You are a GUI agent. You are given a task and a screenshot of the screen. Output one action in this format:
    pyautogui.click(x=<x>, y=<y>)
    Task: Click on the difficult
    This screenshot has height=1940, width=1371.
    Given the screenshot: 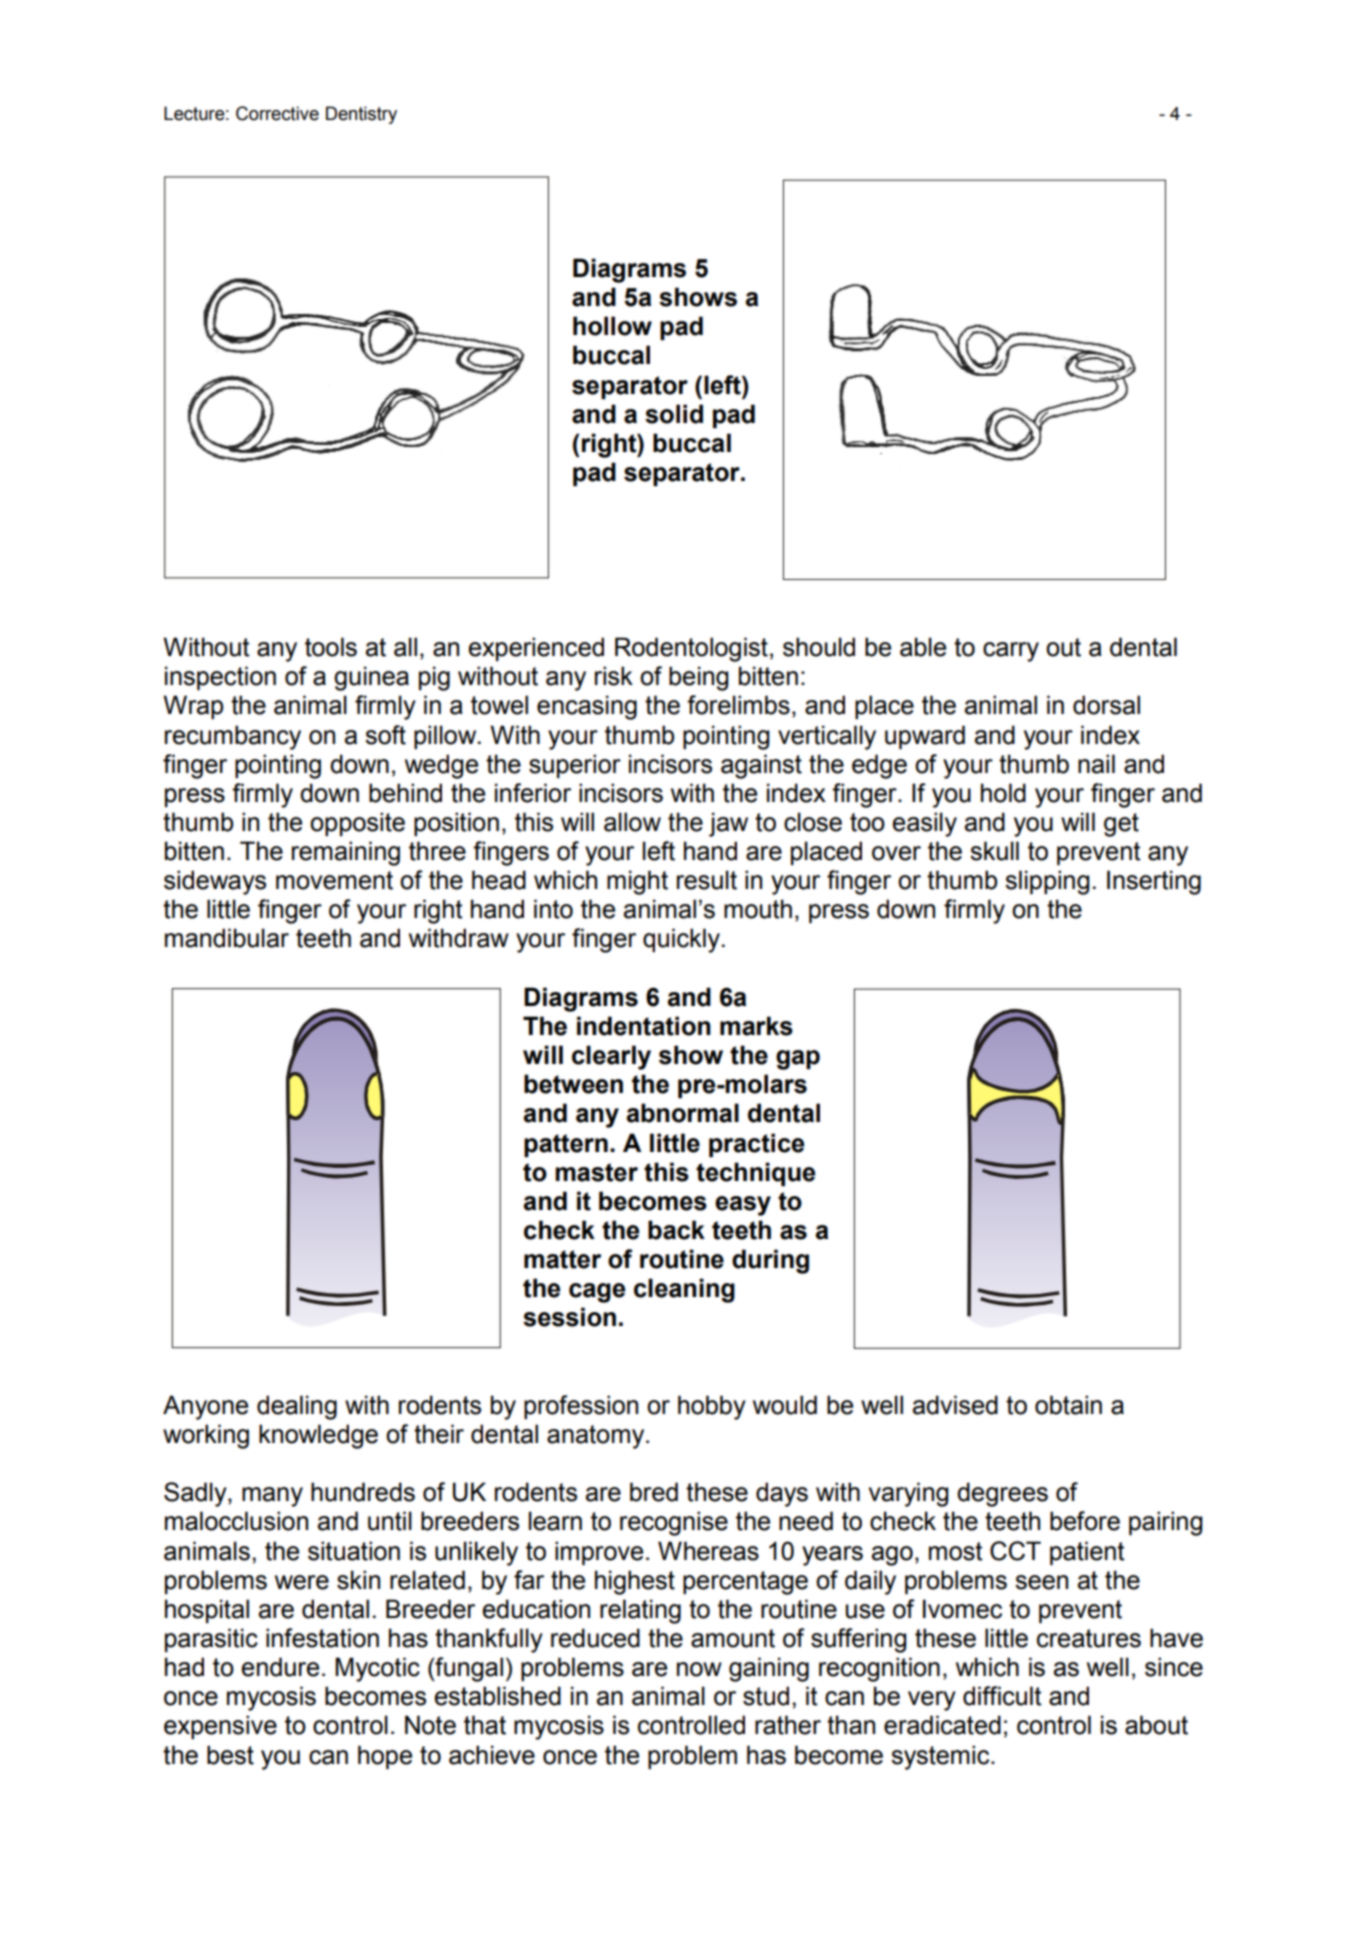 What is the action you would take?
    pyautogui.click(x=1002, y=1696)
